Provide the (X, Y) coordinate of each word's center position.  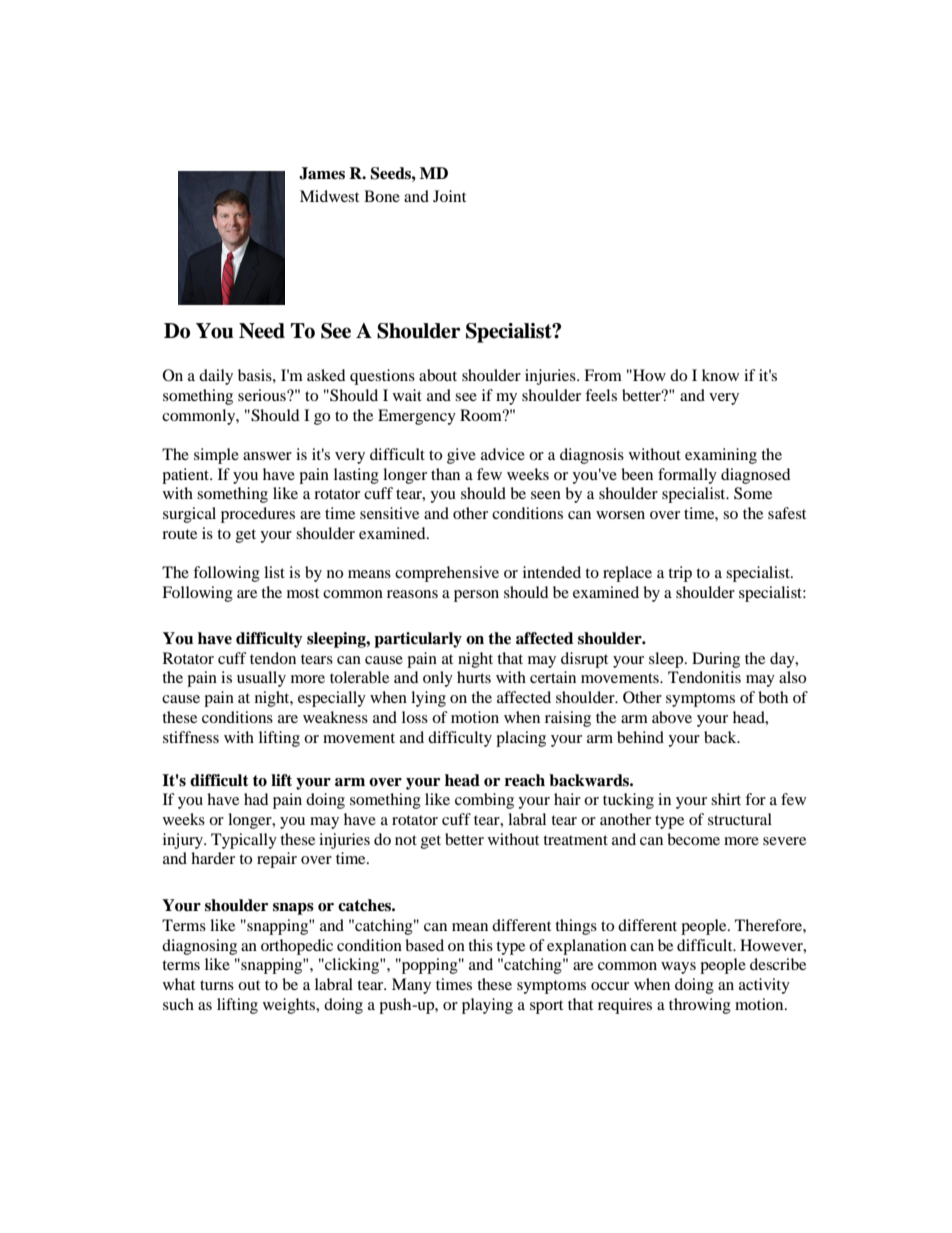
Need (262, 331)
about (438, 375)
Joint (449, 196)
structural (740, 819)
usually (261, 679)
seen (546, 495)
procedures (258, 515)
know (720, 375)
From (603, 375)
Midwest (329, 196)
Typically (244, 841)
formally (687, 476)
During (716, 660)
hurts (474, 677)
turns (217, 985)
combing (484, 801)
